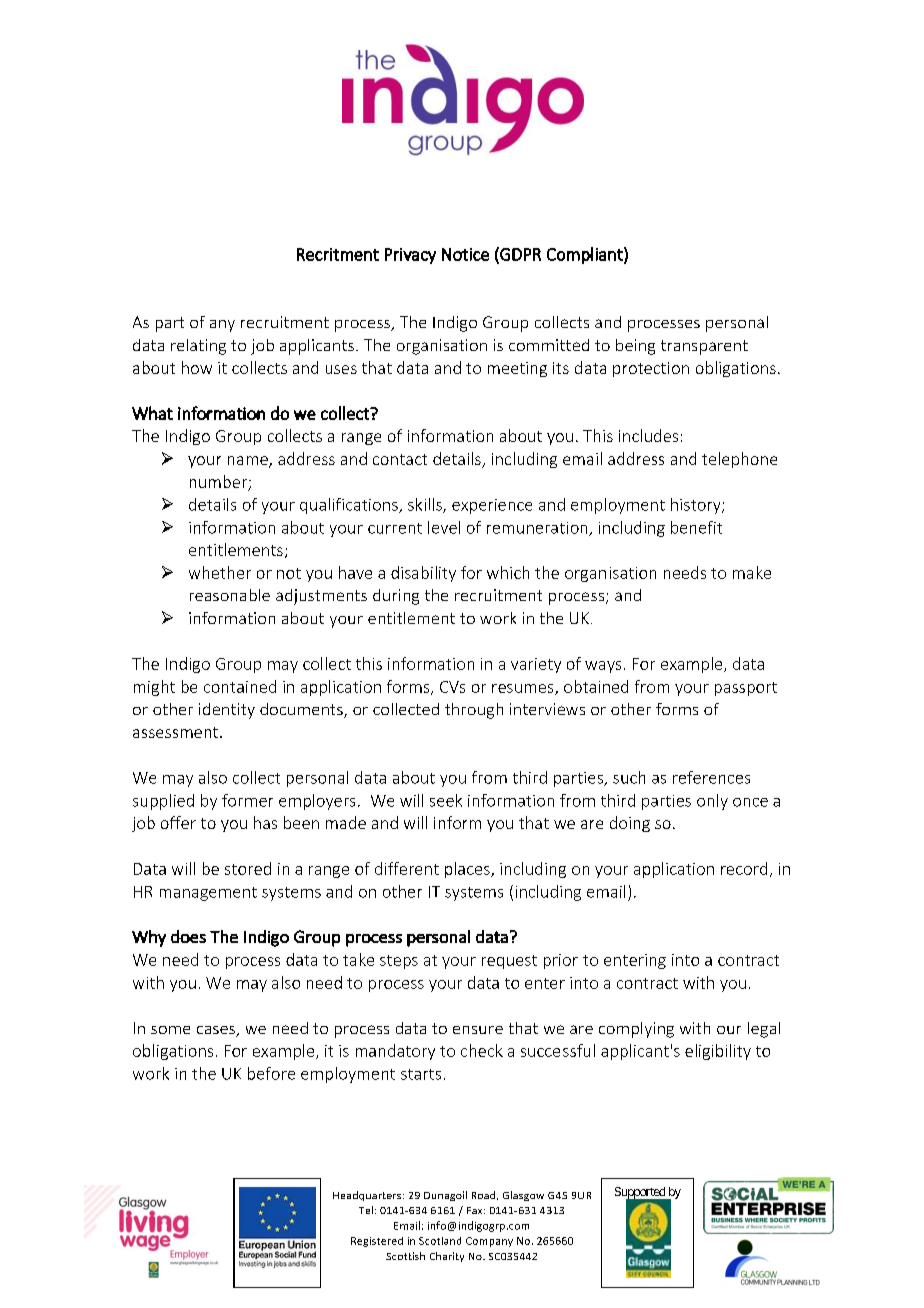 The height and width of the document is (1308, 924). What do you see at coordinates (368, 1196) in the document?
I see `Headquarters` at bounding box center [368, 1196].
